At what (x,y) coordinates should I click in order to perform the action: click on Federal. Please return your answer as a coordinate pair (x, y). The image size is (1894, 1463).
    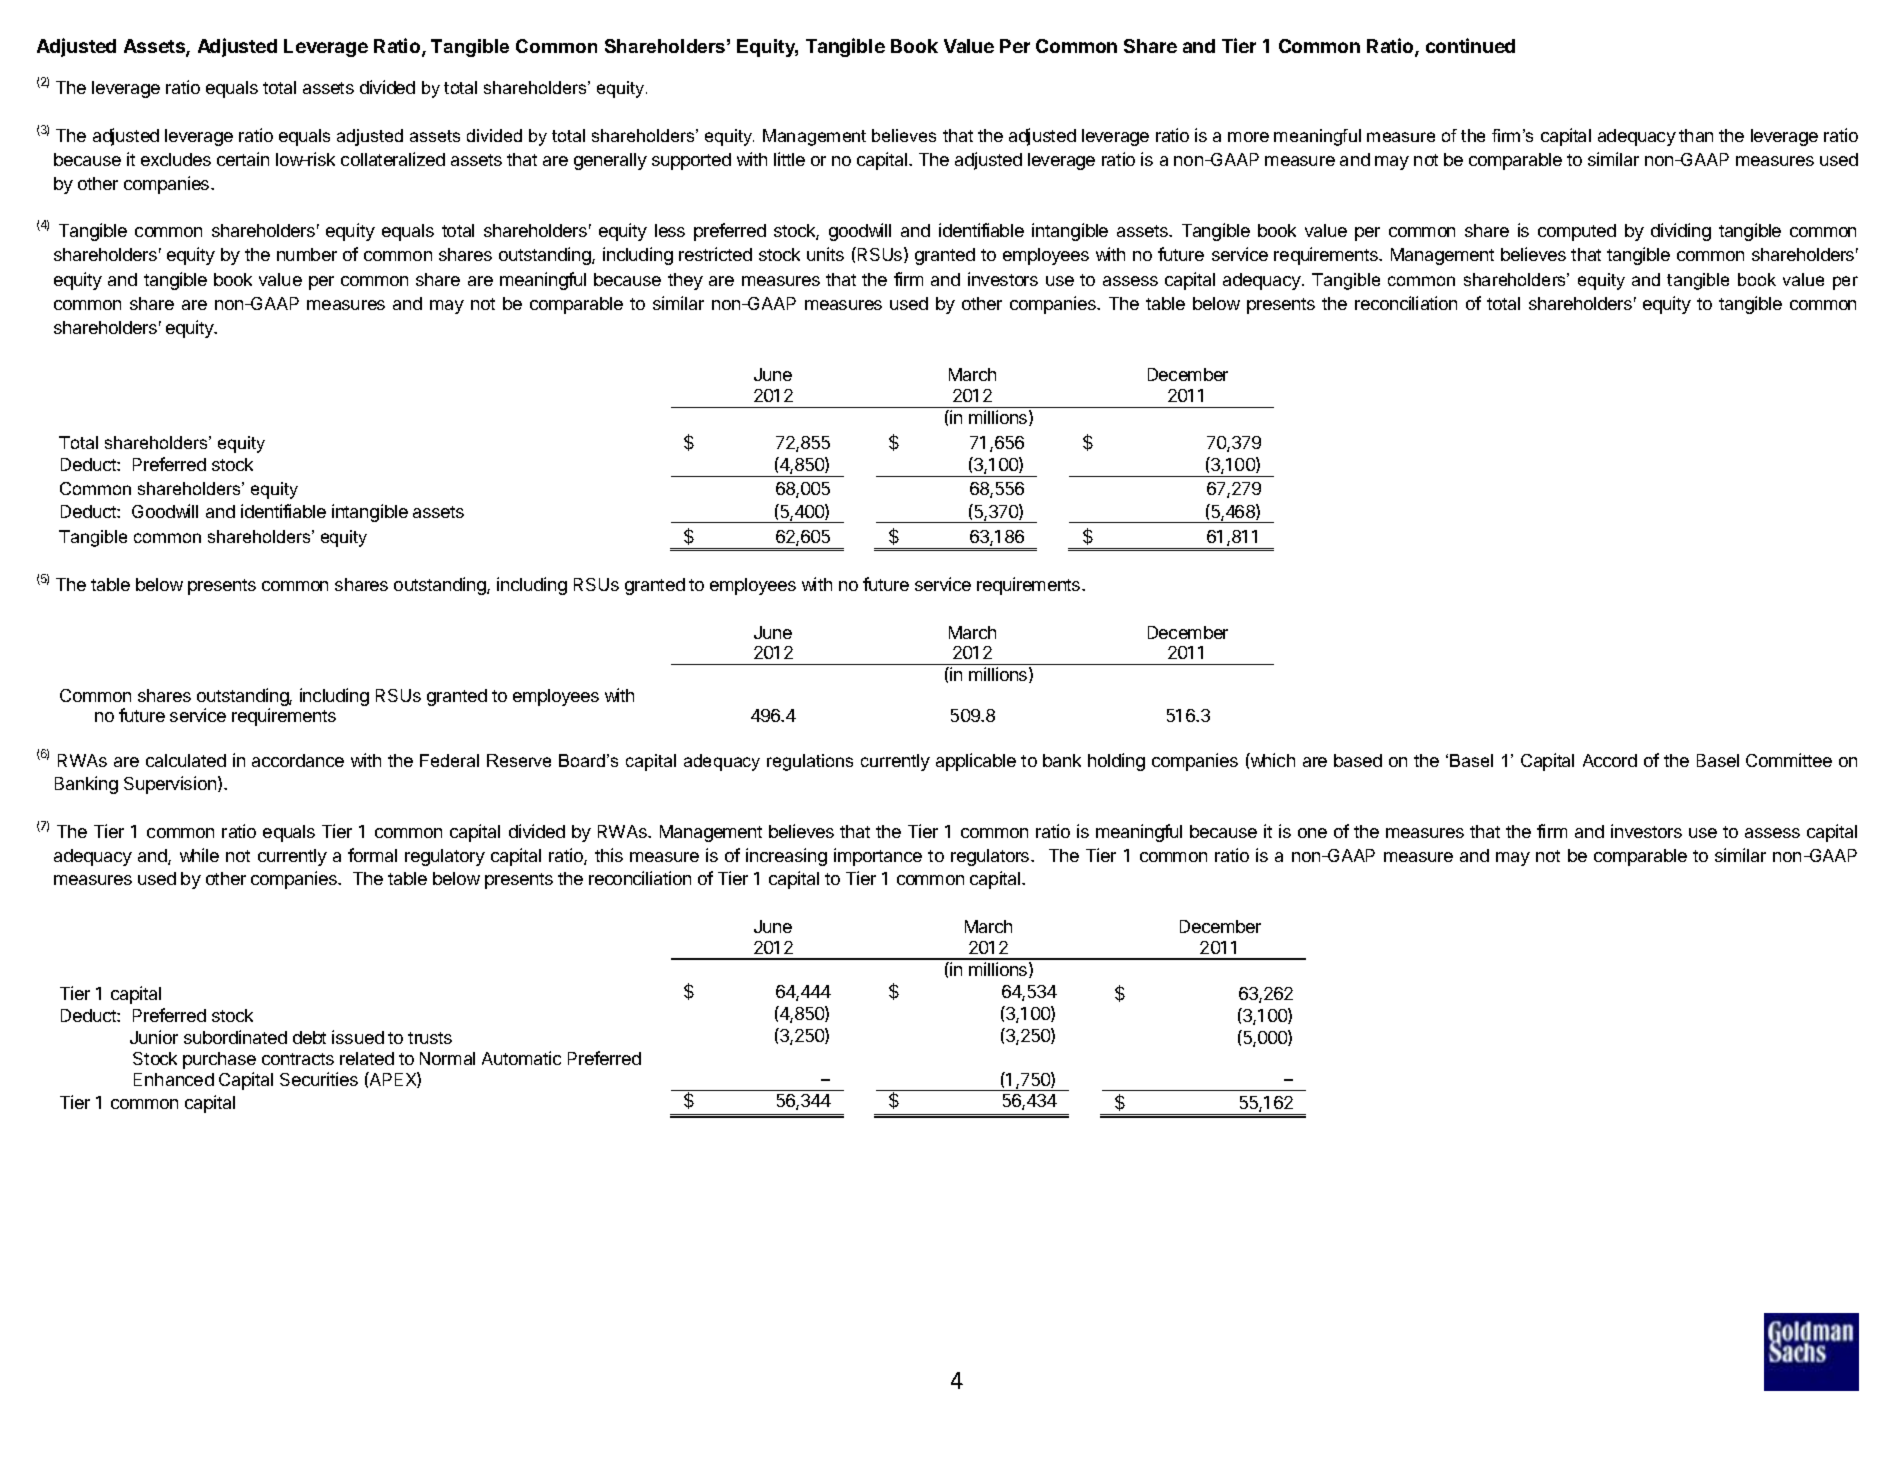
    Looking at the image, I should click on (449, 760).
